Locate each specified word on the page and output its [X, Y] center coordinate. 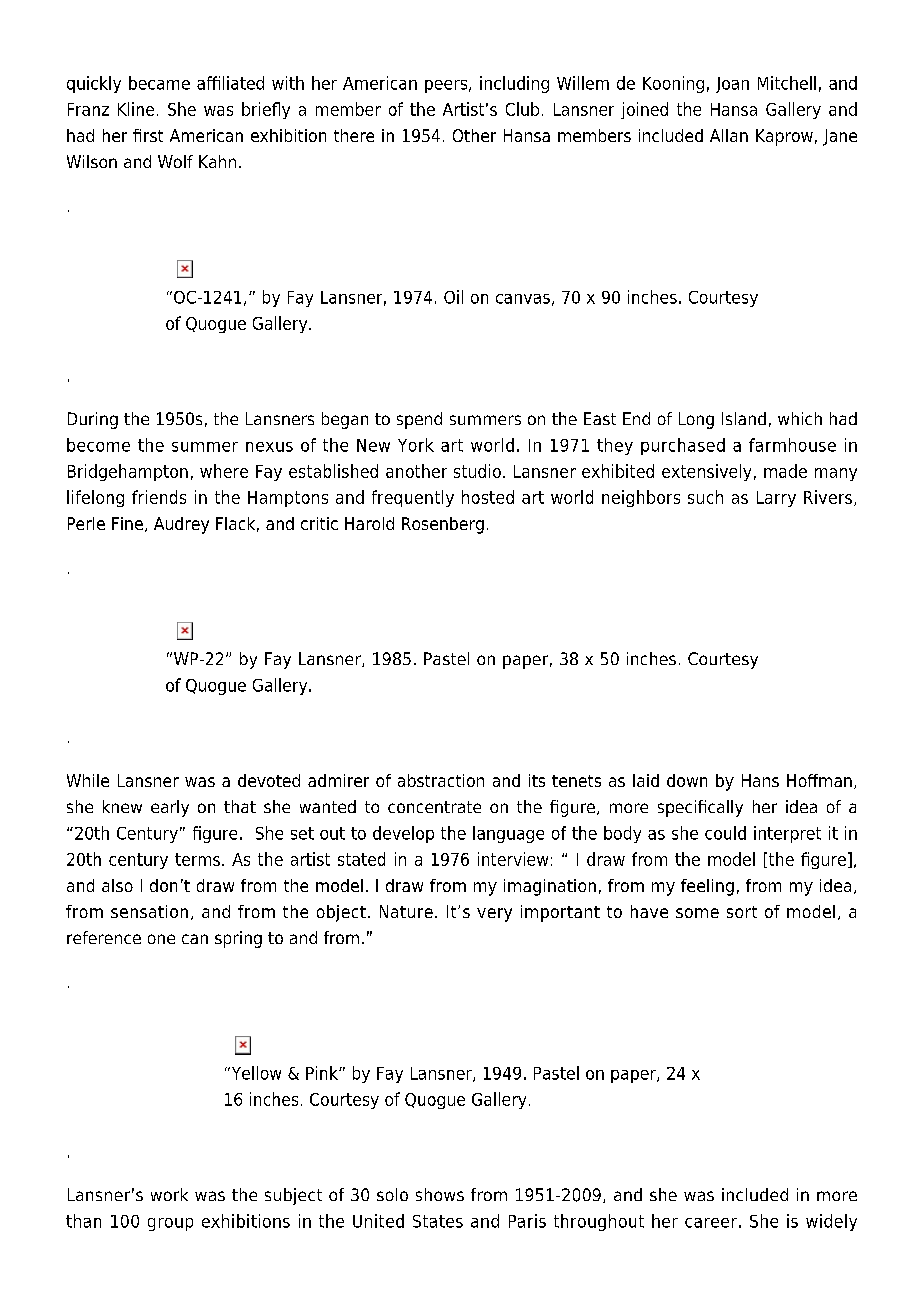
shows [440, 1194]
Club [522, 109]
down [687, 780]
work [169, 1194]
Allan [729, 135]
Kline [136, 109]
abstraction [441, 780]
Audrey [181, 525]
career [711, 1223]
